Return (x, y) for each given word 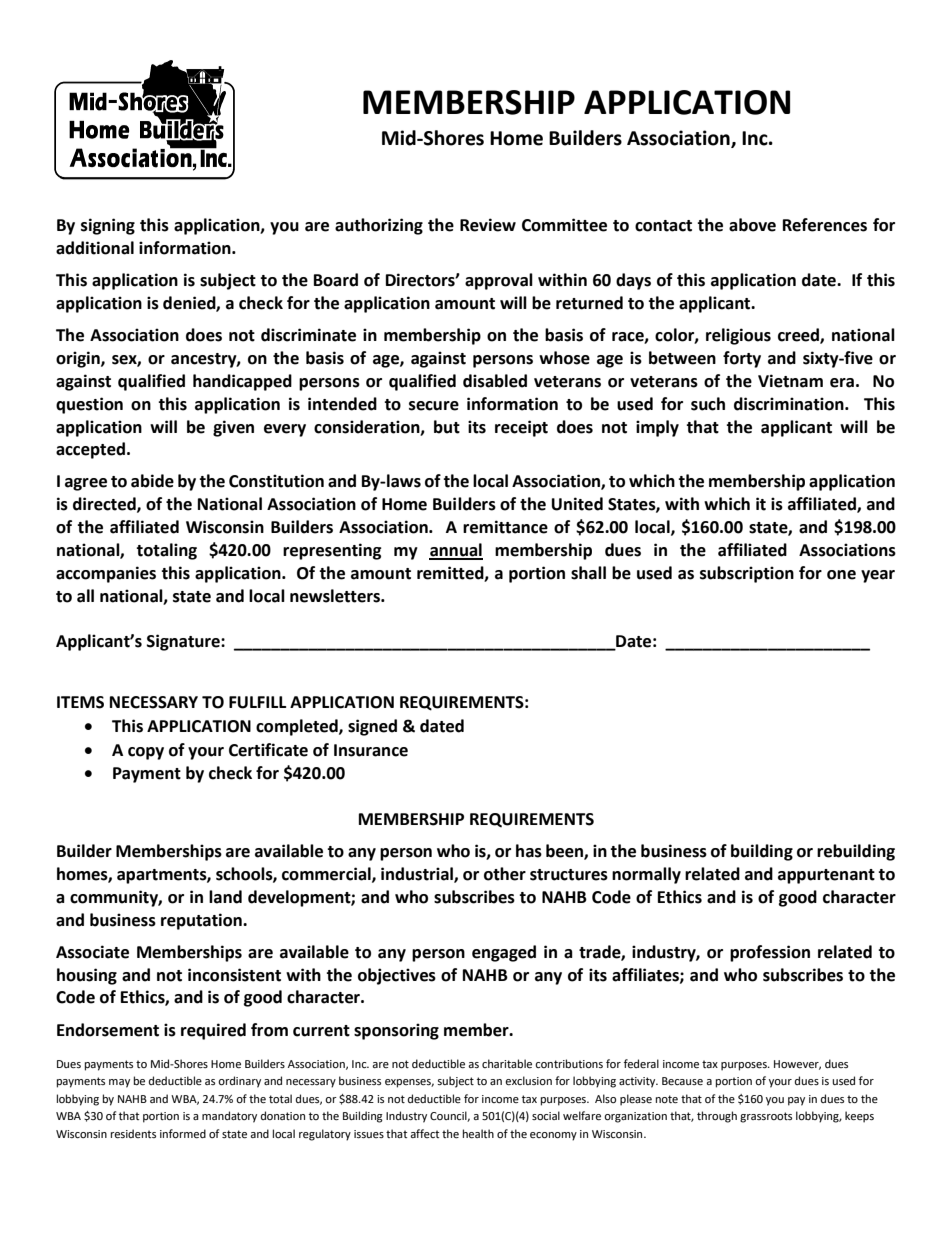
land (225, 897)
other (505, 874)
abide (152, 481)
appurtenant (826, 876)
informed (183, 1134)
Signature (184, 642)
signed (372, 727)
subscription (747, 574)
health (478, 1134)
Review (488, 225)
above (752, 225)
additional (95, 248)
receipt (521, 428)
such (708, 404)
